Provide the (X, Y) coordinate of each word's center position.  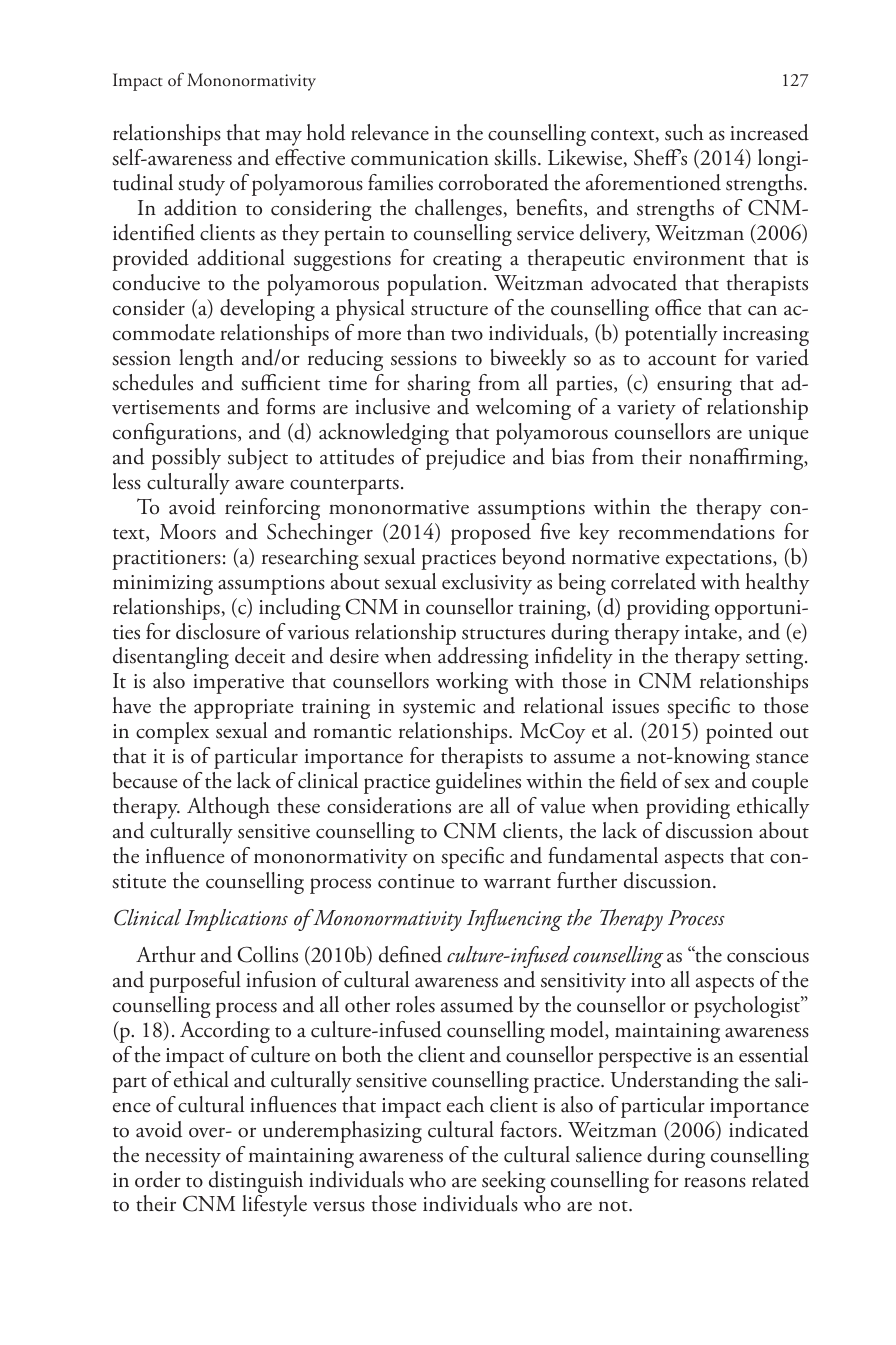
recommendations (696, 531)
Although (228, 808)
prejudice (465, 459)
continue (416, 881)
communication (420, 158)
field (638, 780)
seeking (512, 1183)
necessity (183, 1158)
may (283, 138)
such (684, 132)
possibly (186, 459)
